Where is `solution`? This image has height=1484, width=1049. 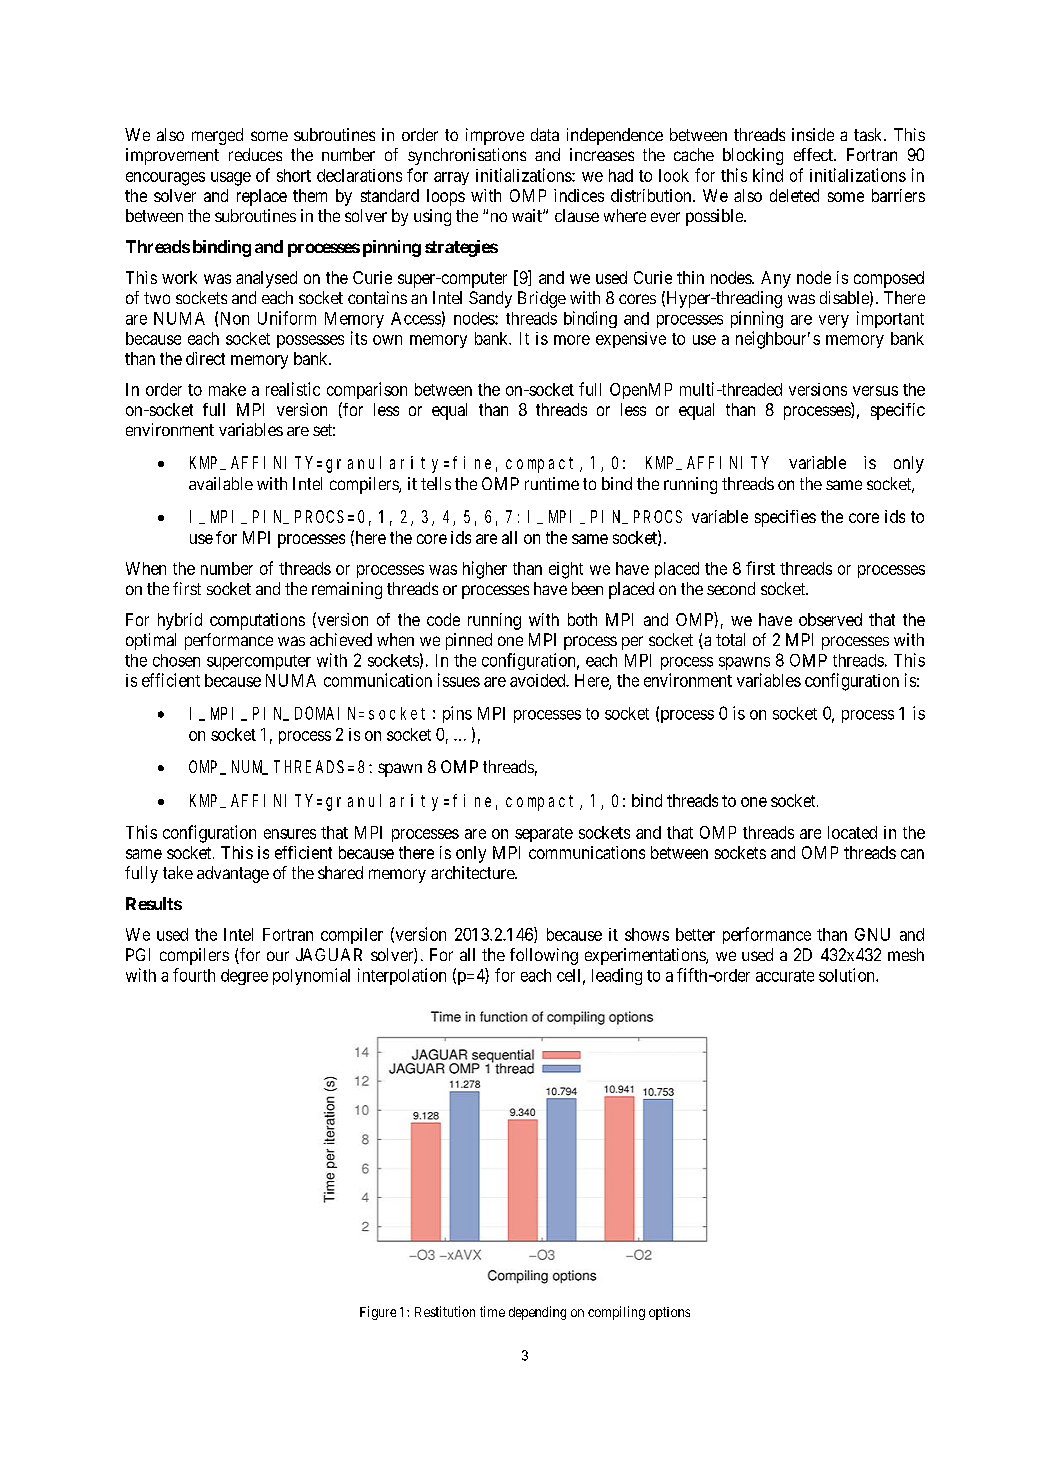 solution is located at coordinates (848, 975).
